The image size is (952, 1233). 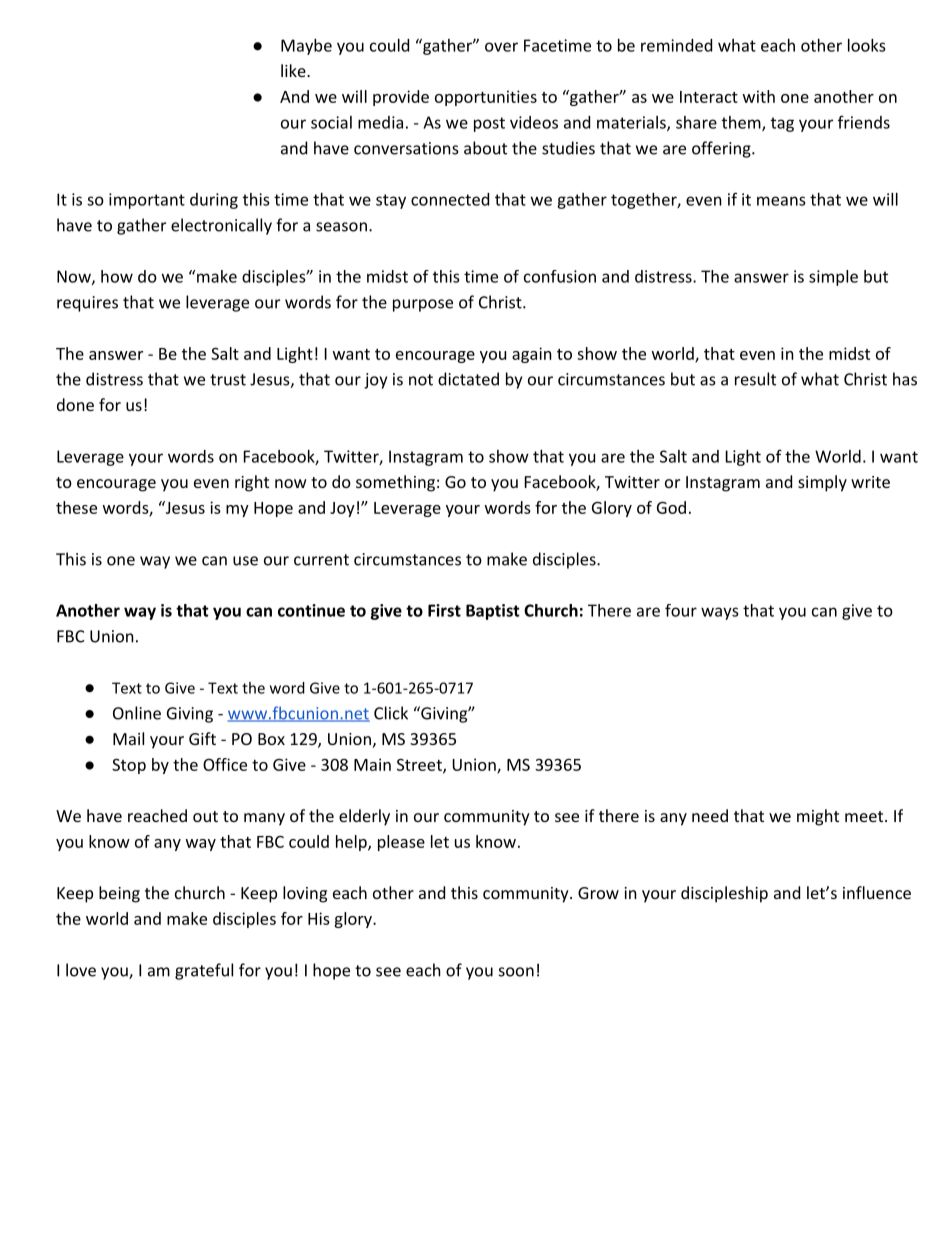 I want to click on electronically, so click(x=221, y=226).
